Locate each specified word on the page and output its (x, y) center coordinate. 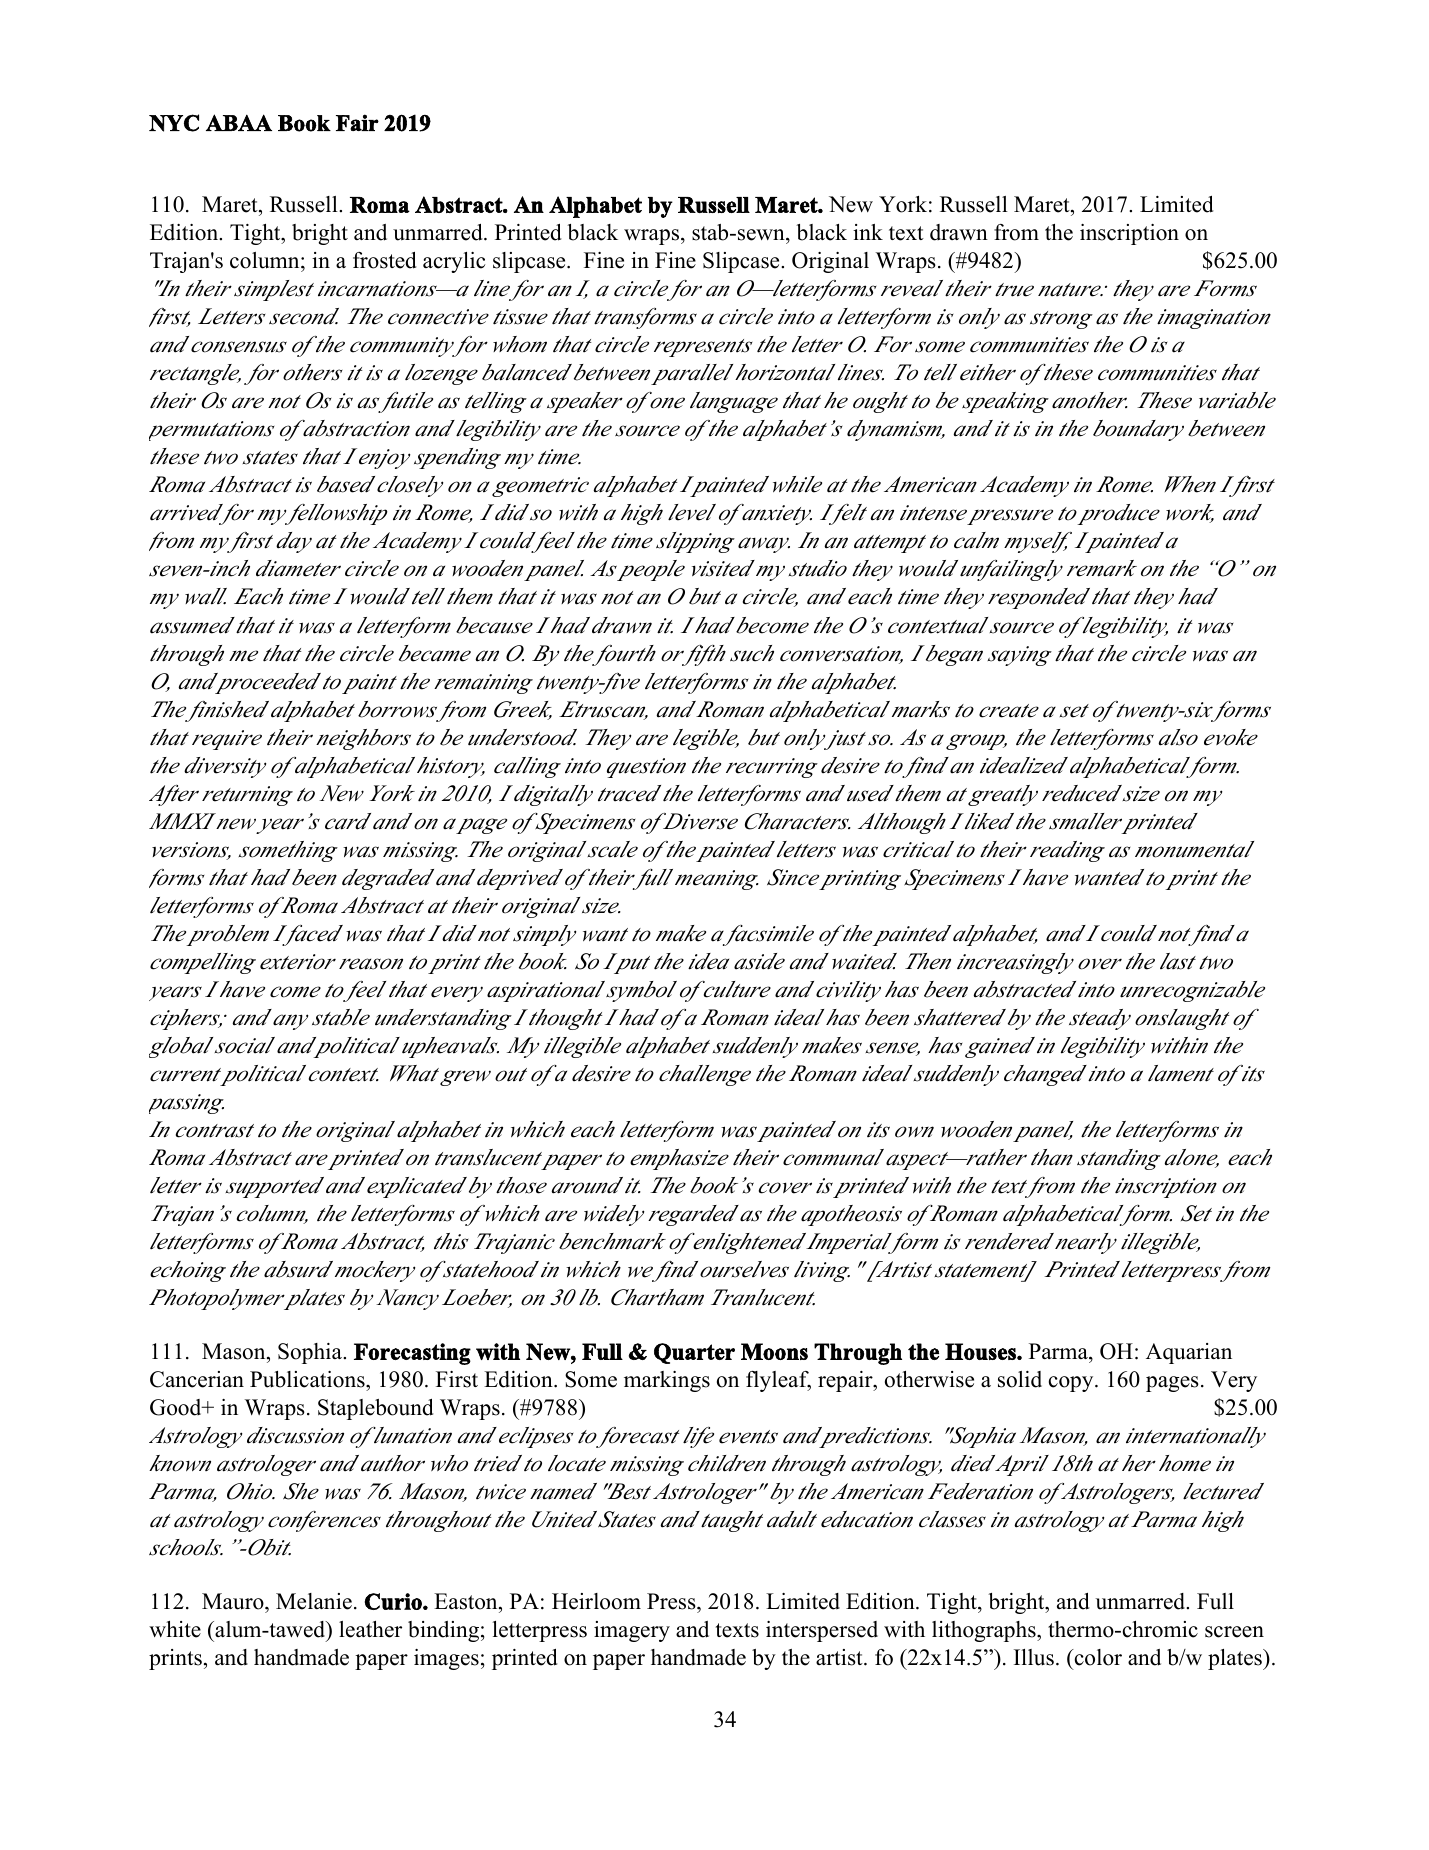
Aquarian (1189, 1353)
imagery (632, 1631)
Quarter (694, 1353)
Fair (357, 122)
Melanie (314, 1601)
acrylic (454, 262)
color (1097, 1657)
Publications (308, 1379)
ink (868, 232)
